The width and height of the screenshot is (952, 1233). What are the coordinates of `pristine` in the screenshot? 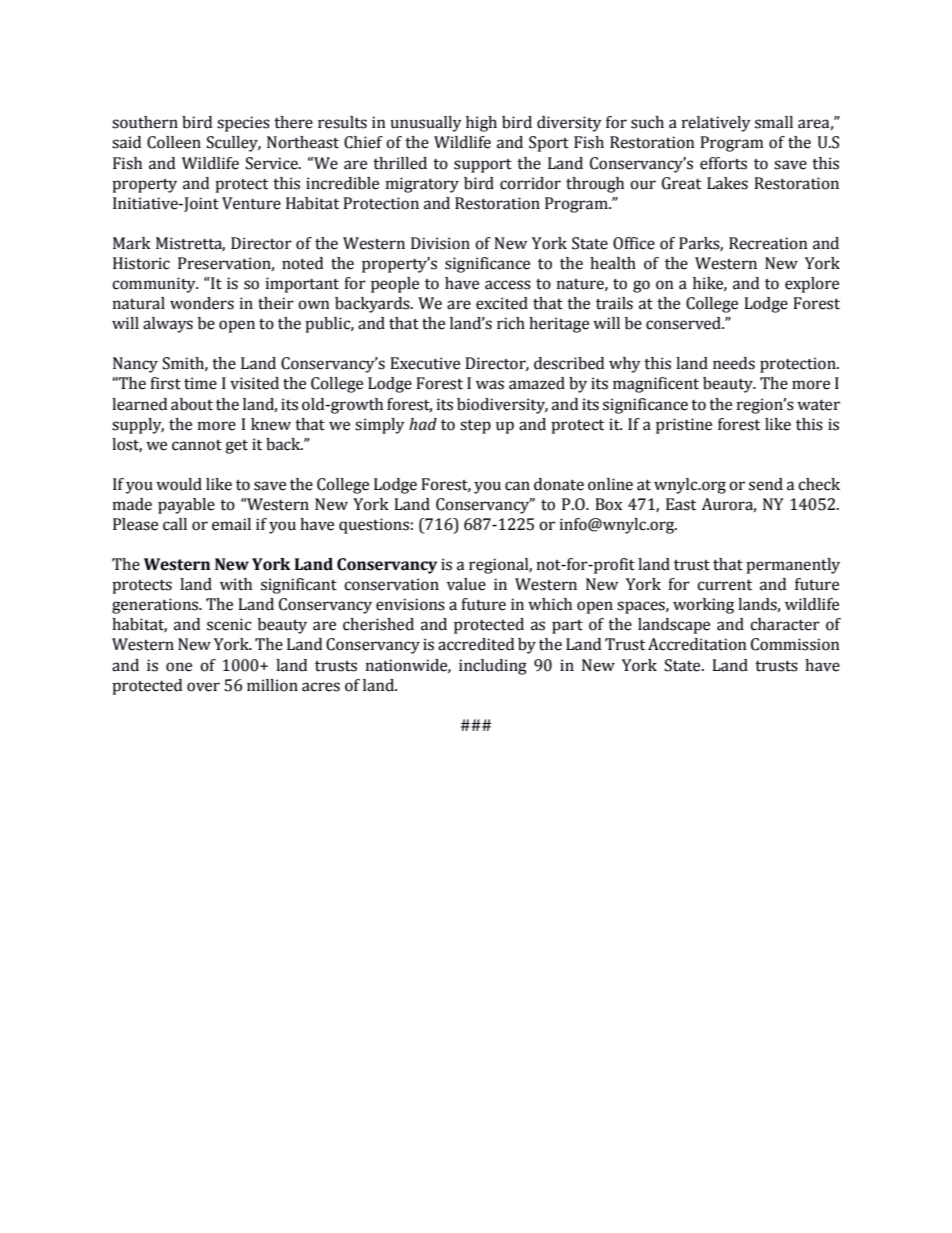 It's located at (684, 426).
